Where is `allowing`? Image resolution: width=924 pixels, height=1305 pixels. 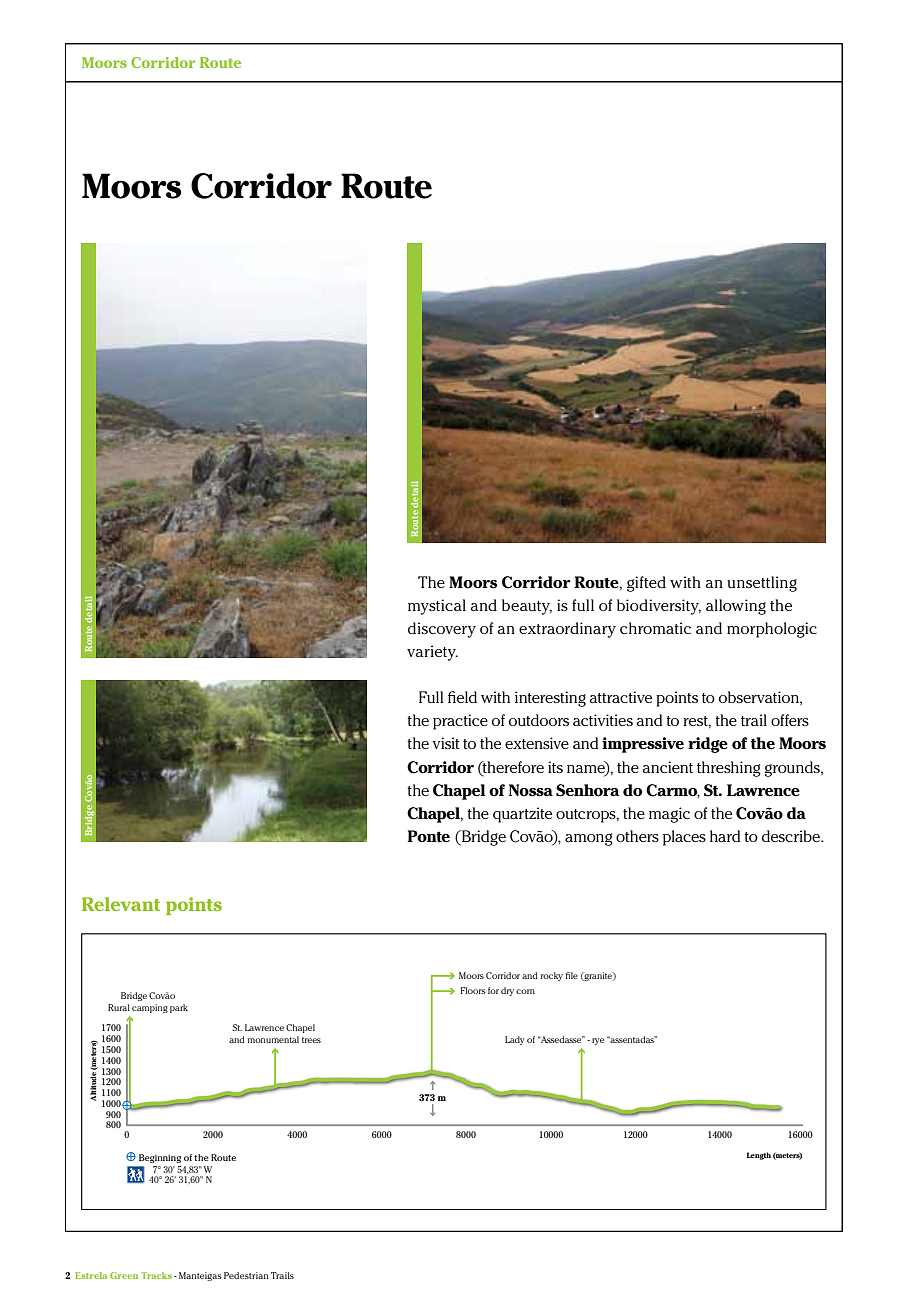
allowing is located at coordinates (736, 607).
